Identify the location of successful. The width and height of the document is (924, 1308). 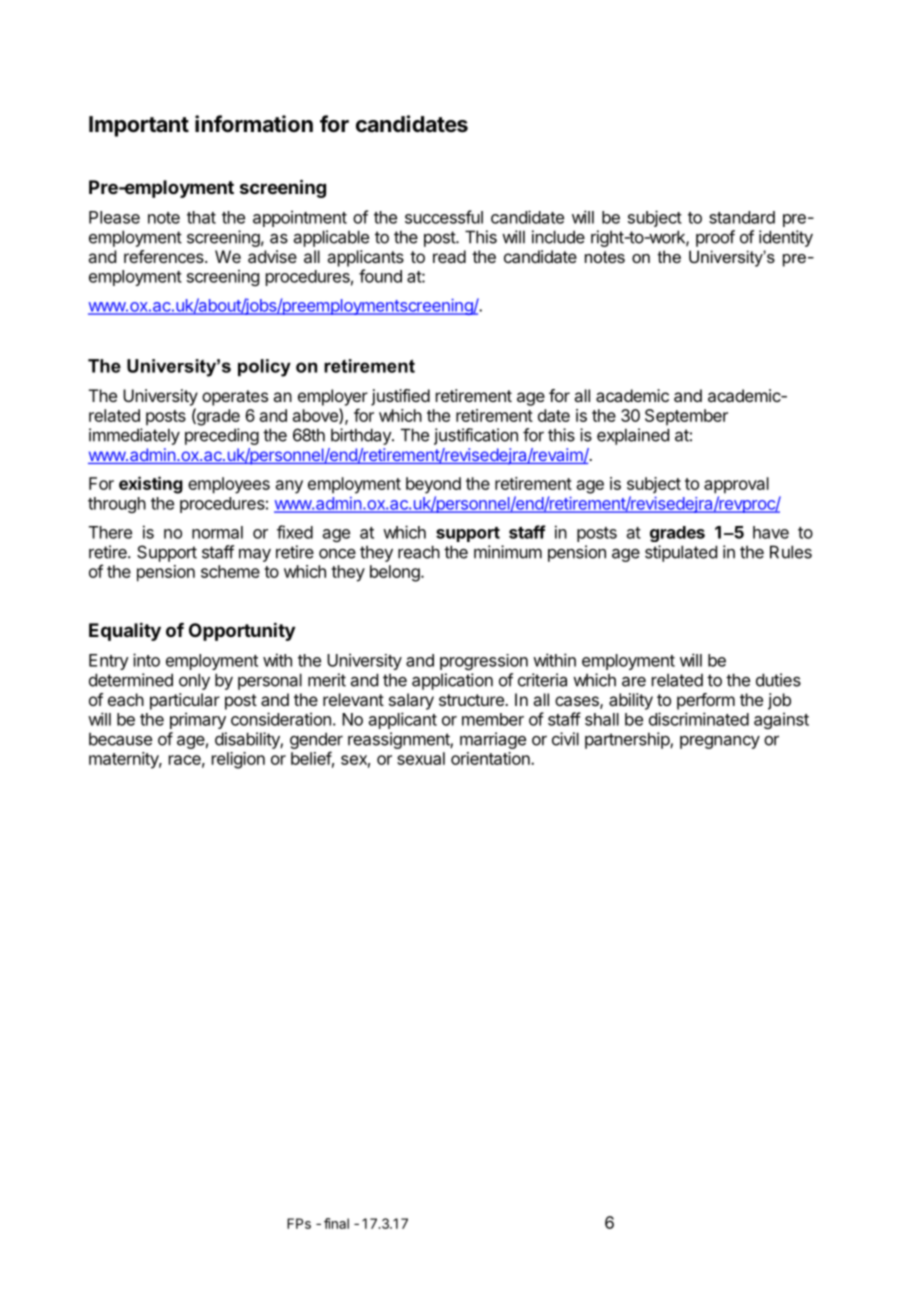
(444, 217).
